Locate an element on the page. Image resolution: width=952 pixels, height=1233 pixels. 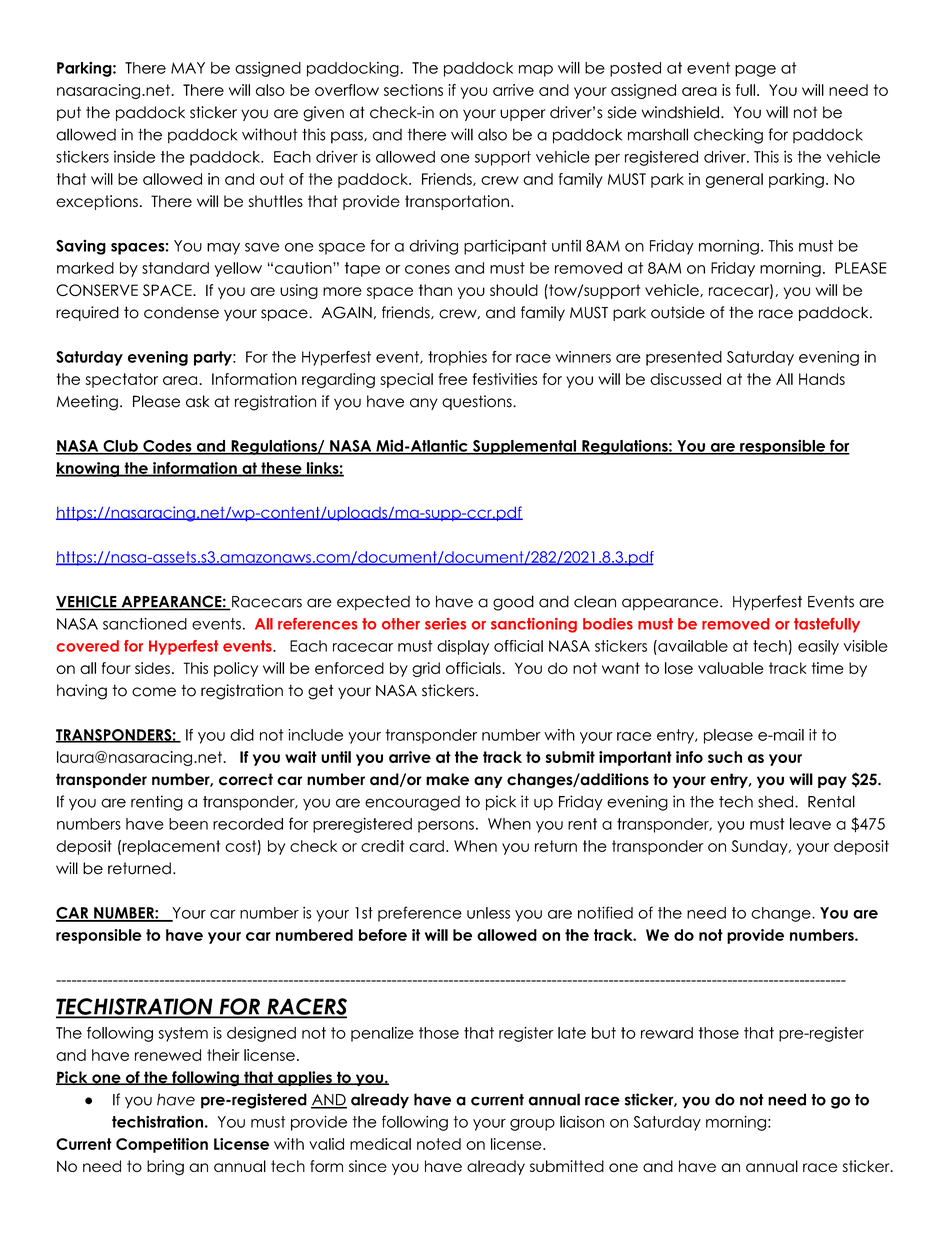
series is located at coordinates (445, 624).
